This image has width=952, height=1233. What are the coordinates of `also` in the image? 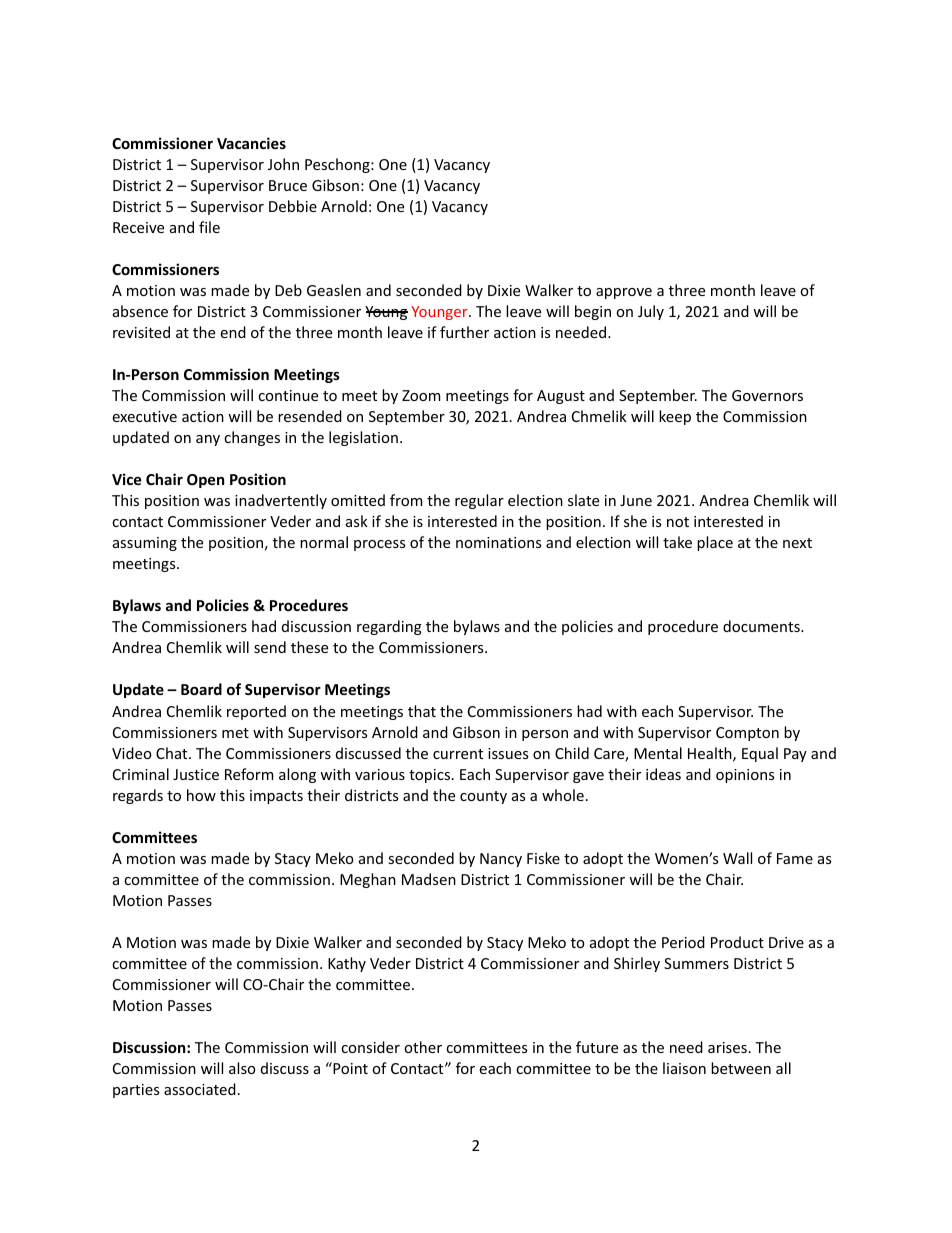 It's located at (242, 1068).
